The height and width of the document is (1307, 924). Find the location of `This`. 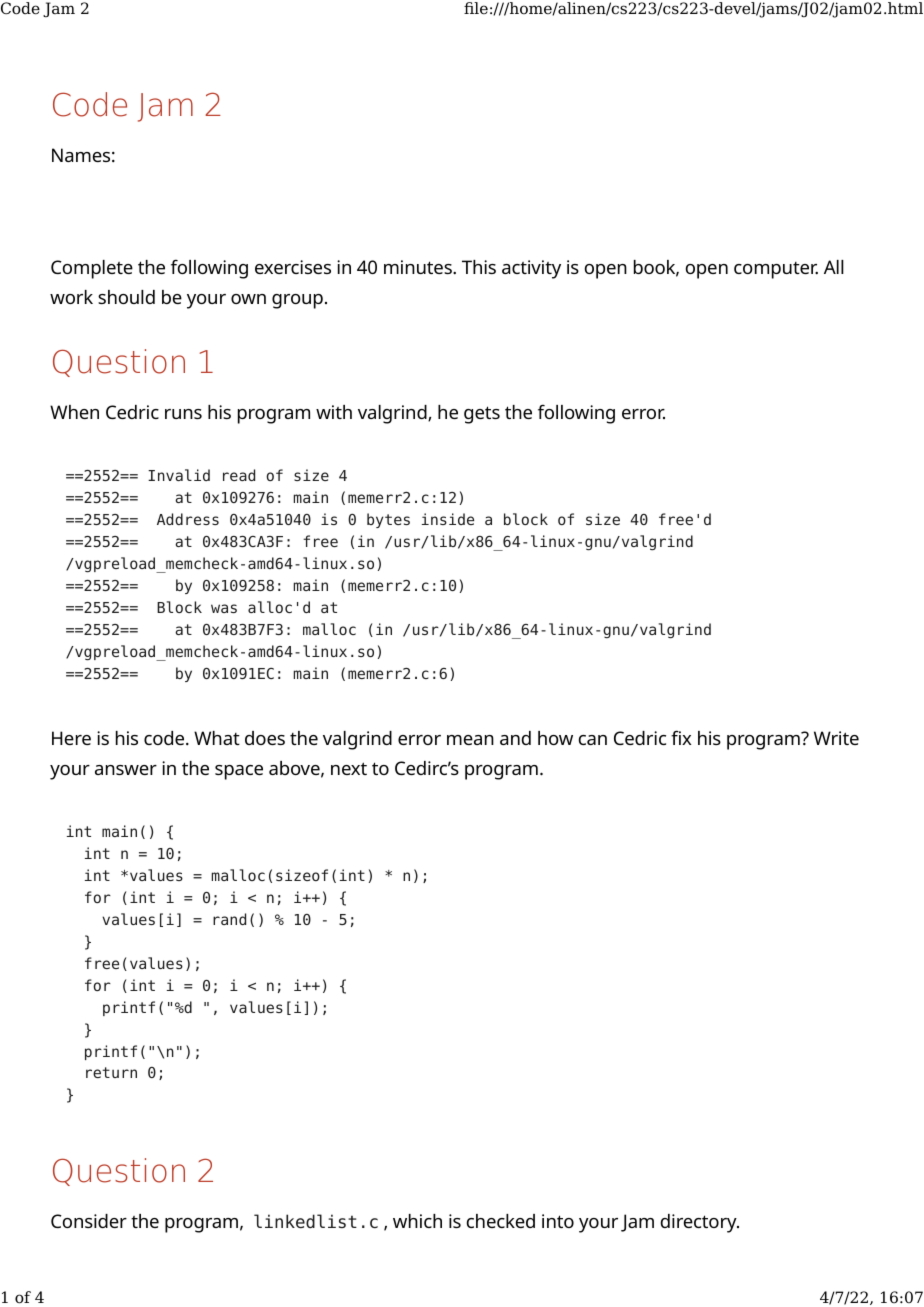

This is located at coordinates (479, 267).
